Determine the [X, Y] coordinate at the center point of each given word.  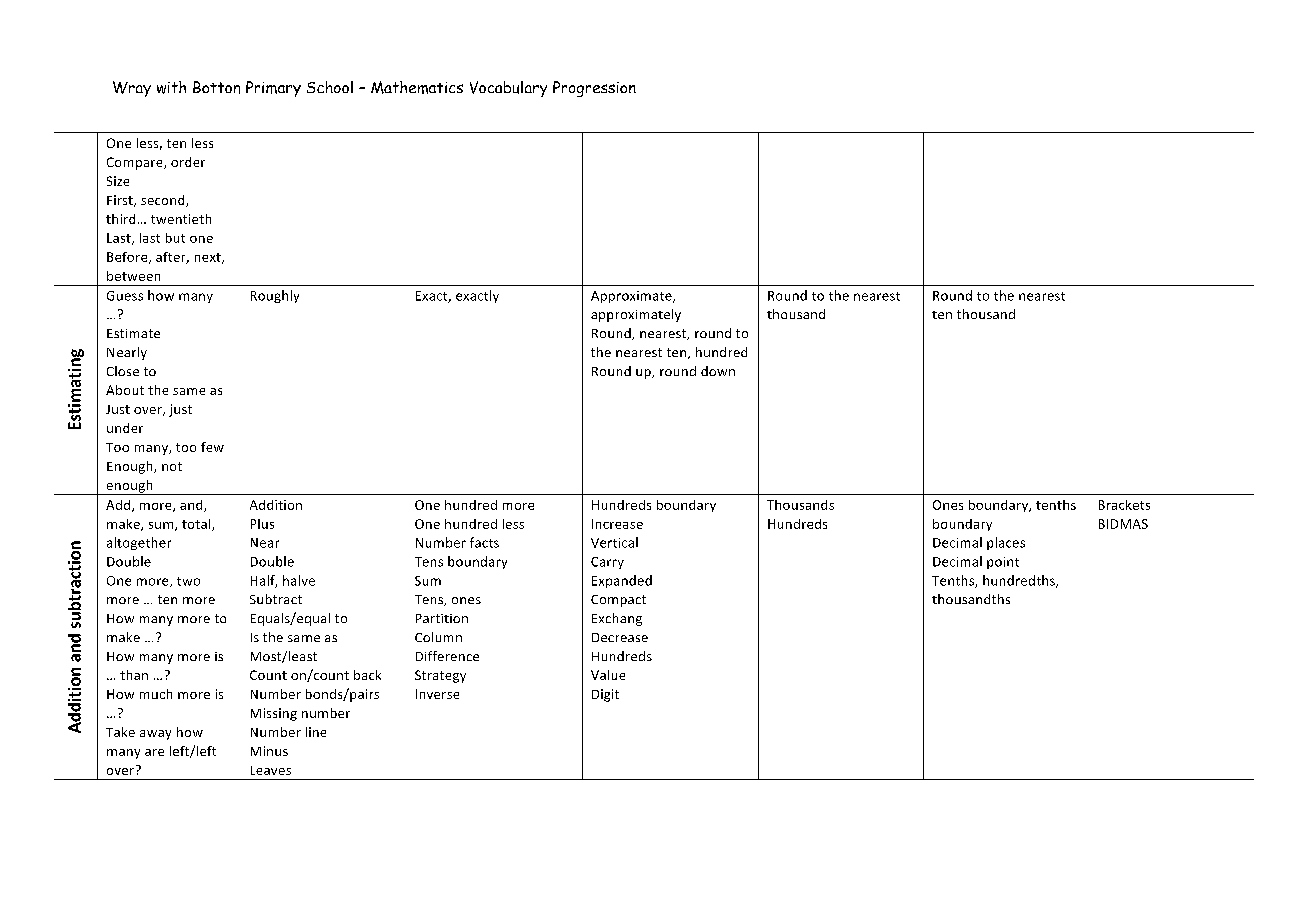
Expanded [622, 581]
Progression [594, 89]
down [718, 371]
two [188, 581]
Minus [269, 751]
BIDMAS [1123, 524]
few [212, 447]
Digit [605, 695]
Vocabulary [508, 89]
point [1003, 563]
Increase [617, 524]
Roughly [275, 296]
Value [608, 675]
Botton [216, 87]
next [209, 258]
